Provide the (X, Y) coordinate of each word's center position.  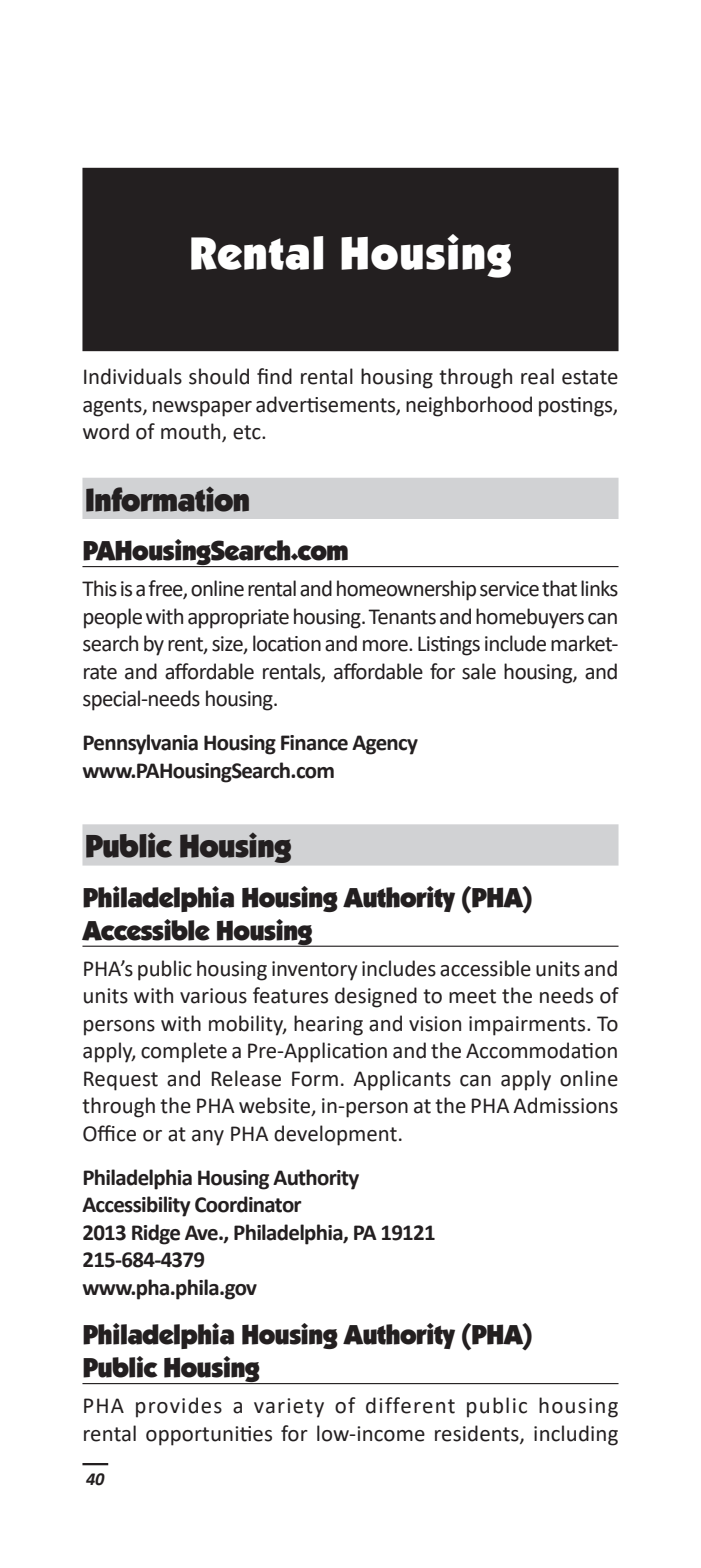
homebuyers (530, 618)
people (113, 618)
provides (179, 1407)
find (274, 376)
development (335, 1135)
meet (472, 996)
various (213, 996)
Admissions (565, 1105)
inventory (315, 971)
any (208, 1138)
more (386, 646)
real (537, 376)
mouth (192, 432)
